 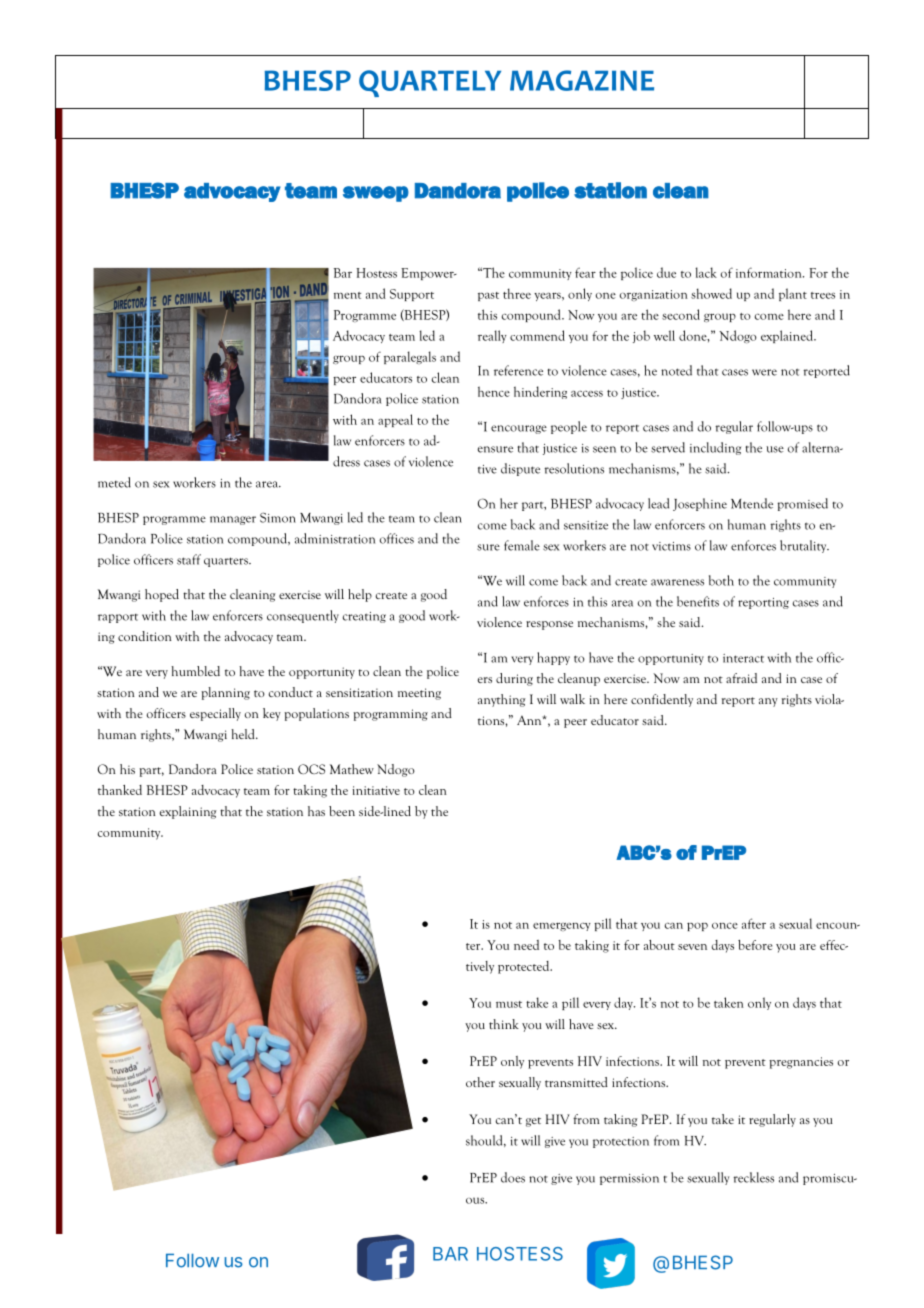 I want to click on sweep, so click(x=376, y=194).
